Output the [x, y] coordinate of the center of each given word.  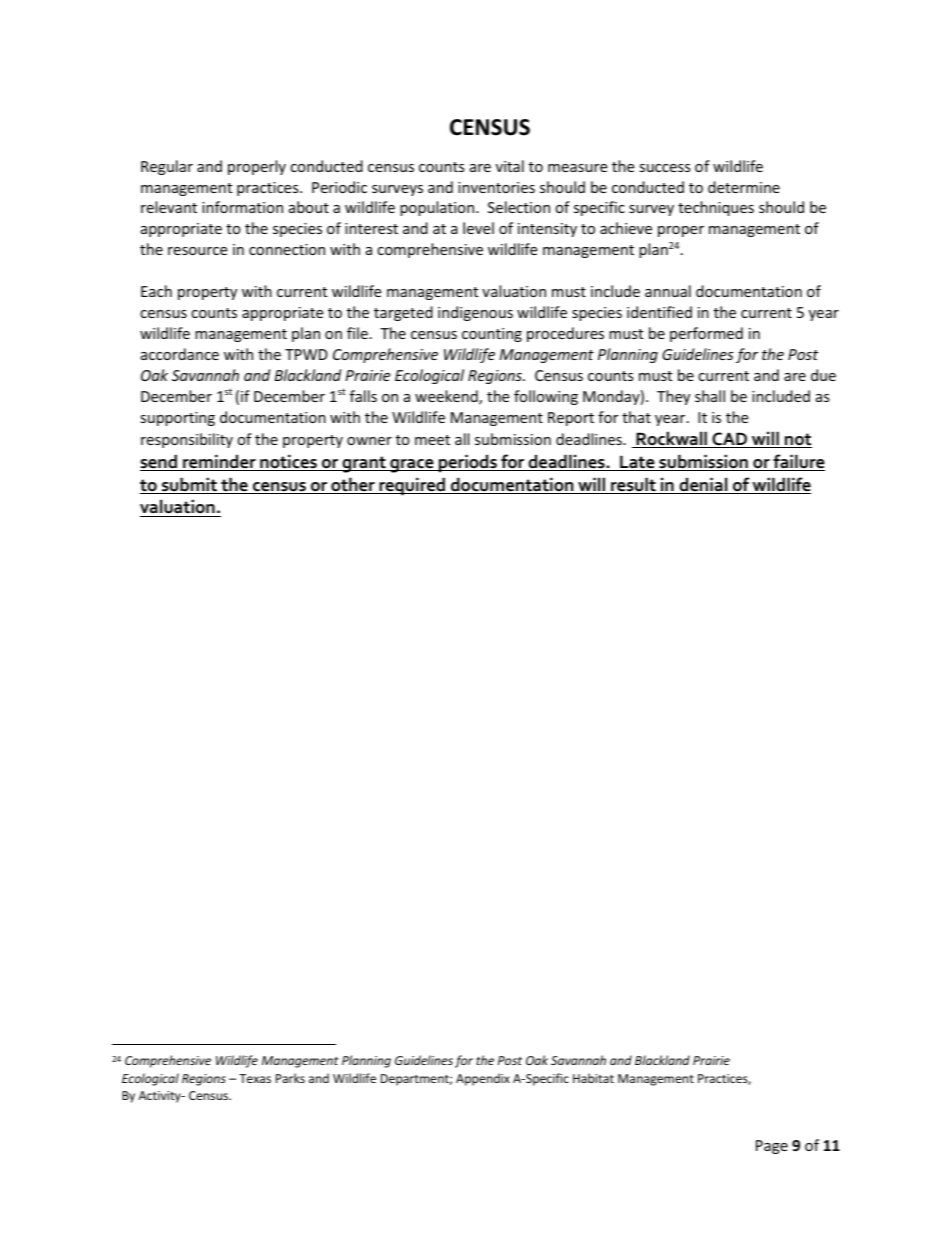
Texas [255, 1078]
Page [772, 1147]
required [412, 486]
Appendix [483, 1079]
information [242, 207]
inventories [496, 187]
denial [703, 485]
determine [744, 187]
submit [189, 485]
